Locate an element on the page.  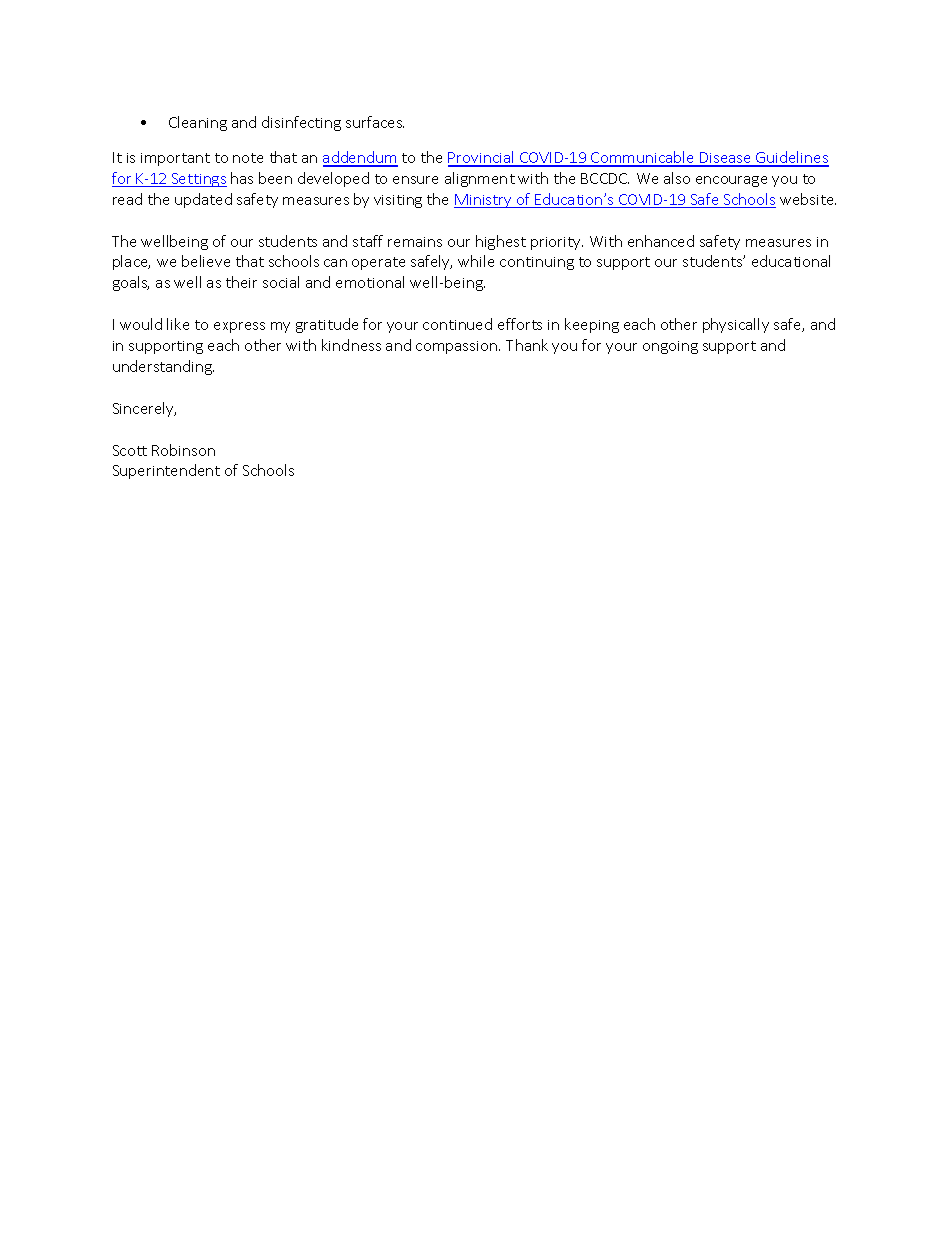
Robinson is located at coordinates (183, 450).
